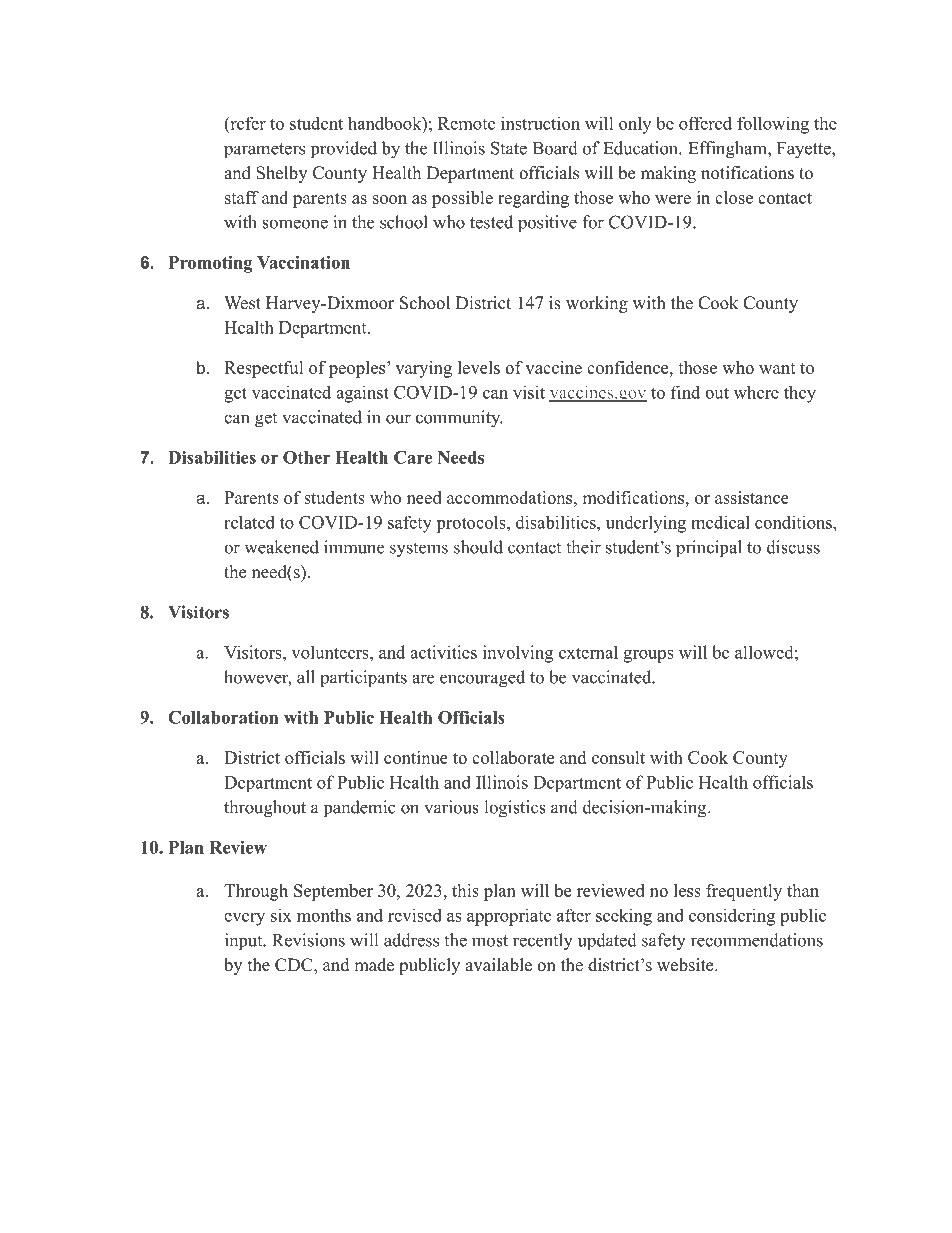 The image size is (952, 1233). What do you see at coordinates (709, 548) in the screenshot?
I see `principal` at bounding box center [709, 548].
